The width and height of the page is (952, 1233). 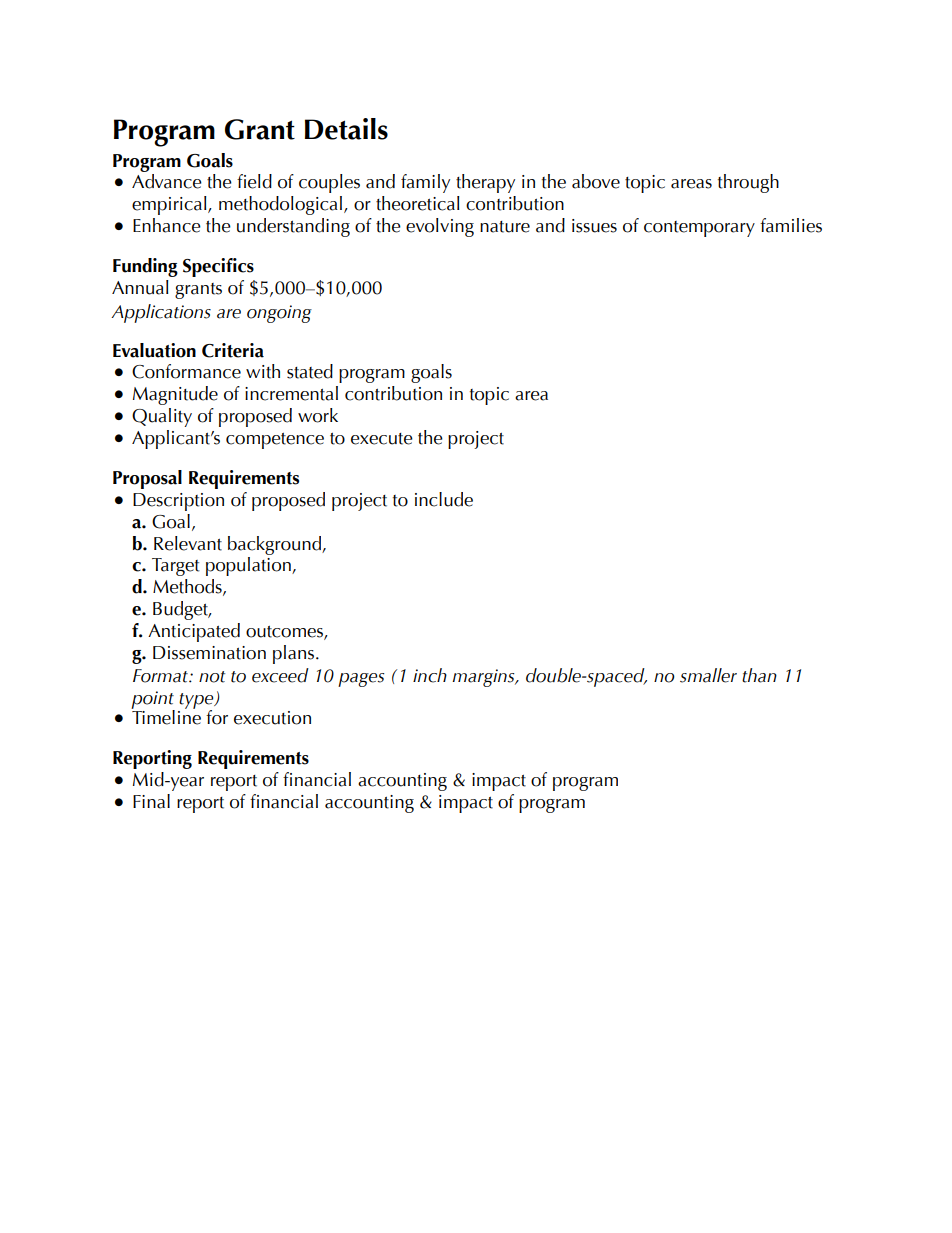 I want to click on Anticipated, so click(x=194, y=632).
